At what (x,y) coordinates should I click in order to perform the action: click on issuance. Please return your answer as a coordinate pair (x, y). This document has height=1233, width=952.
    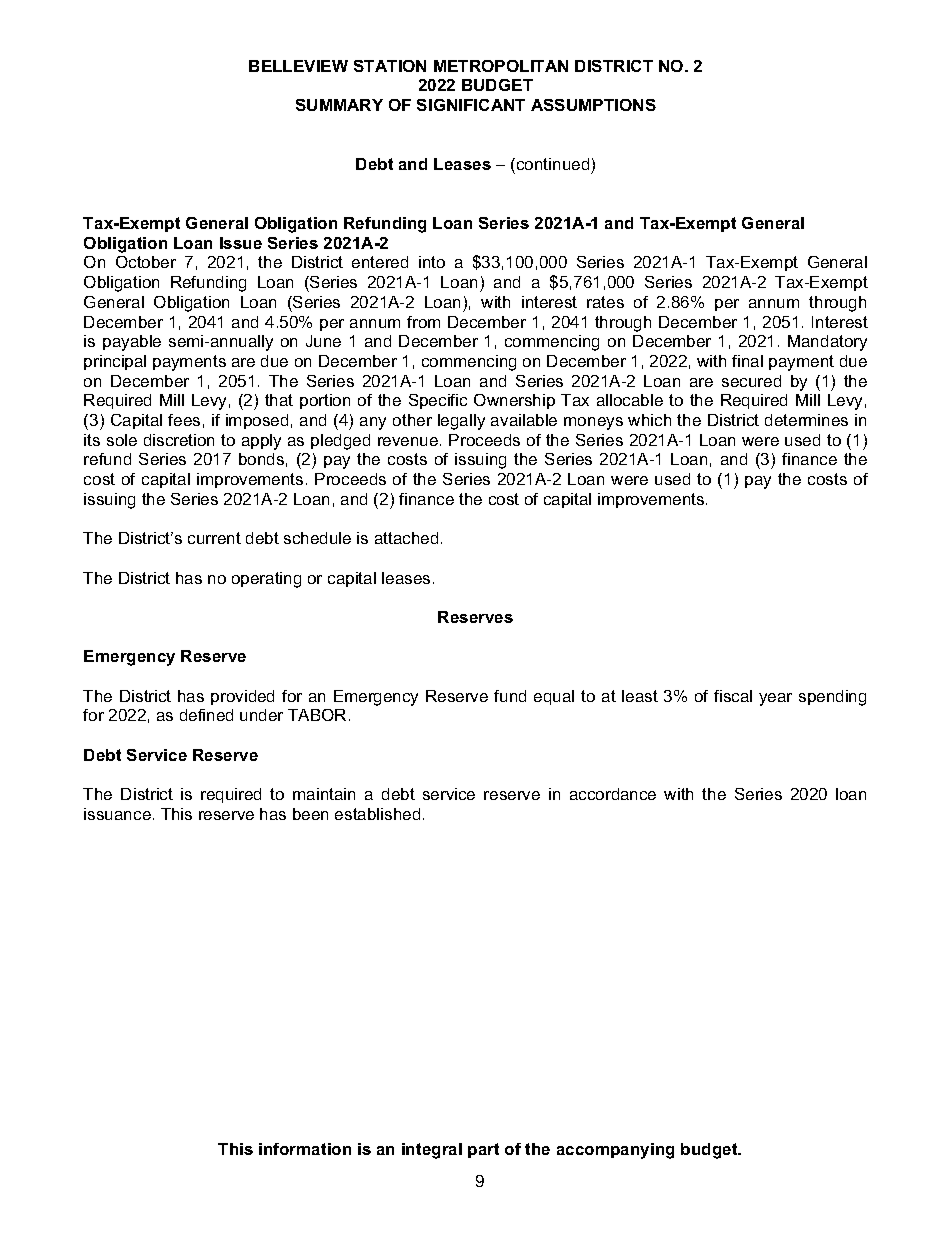
    Looking at the image, I should click on (117, 814).
